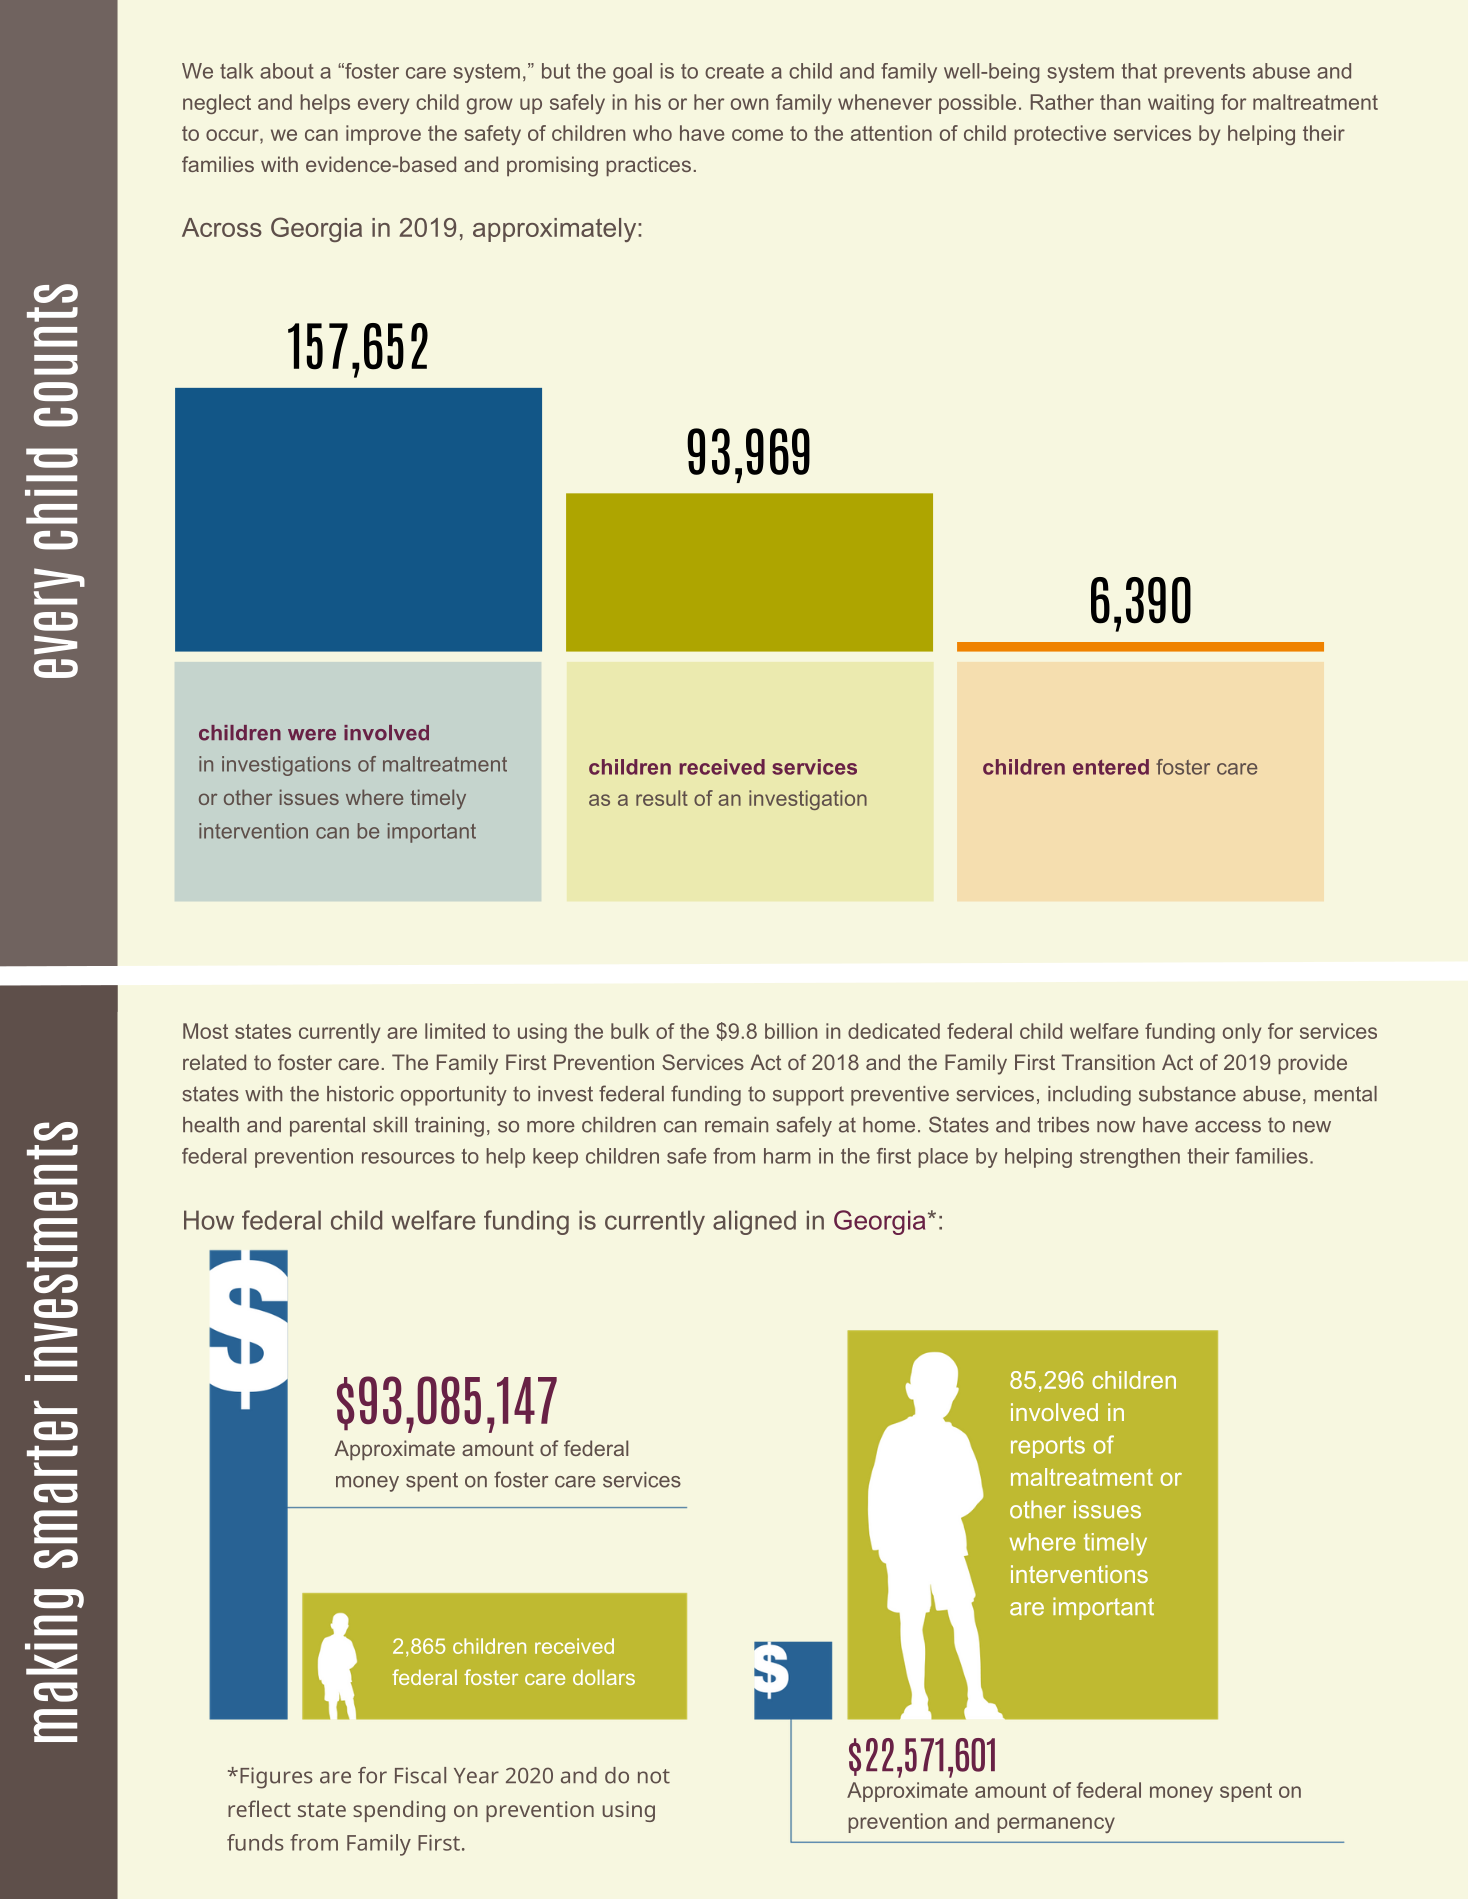 The width and height of the page is (1468, 1899). I want to click on waiting, so click(1181, 104).
